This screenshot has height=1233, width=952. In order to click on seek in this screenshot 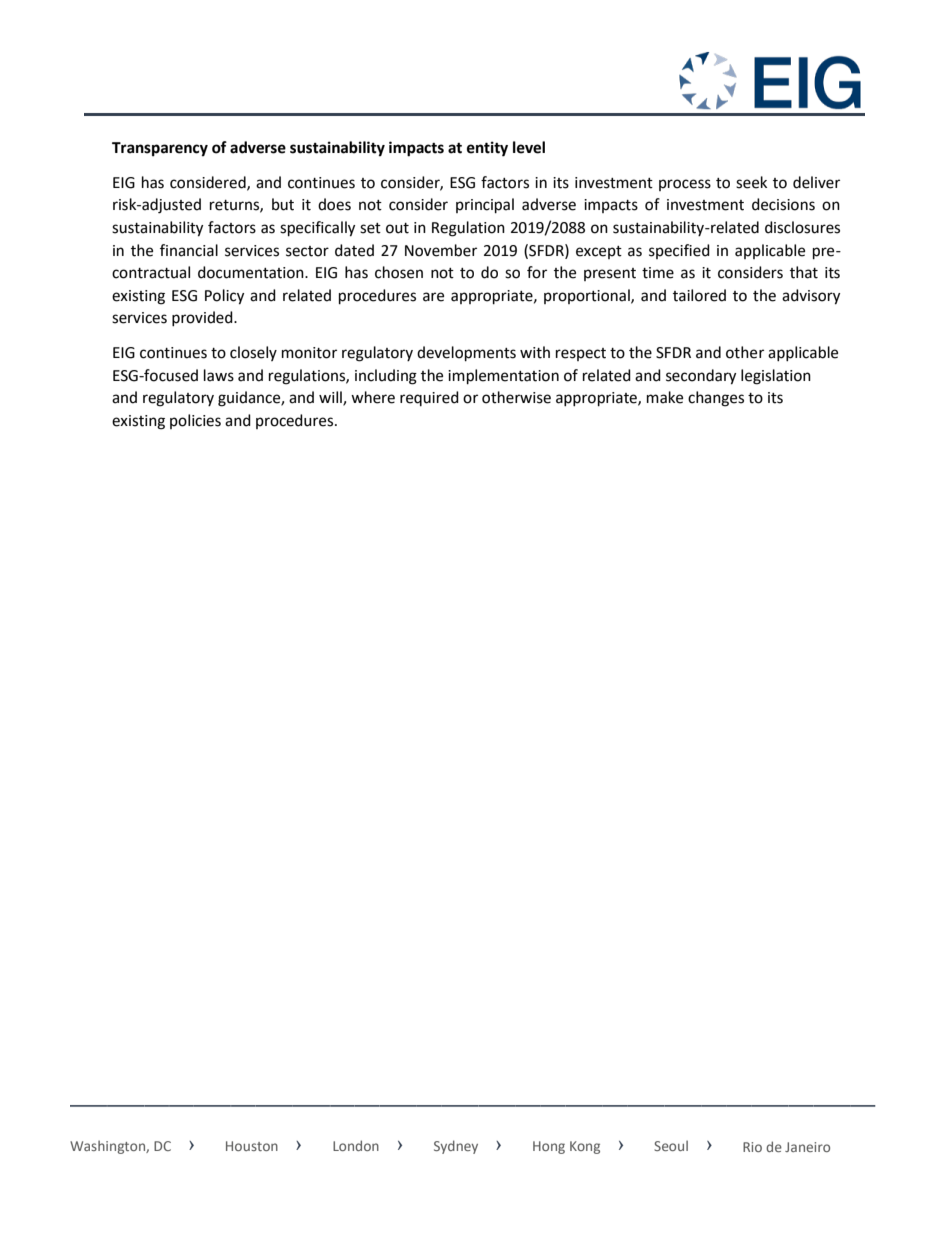, I will do `click(751, 182)`.
